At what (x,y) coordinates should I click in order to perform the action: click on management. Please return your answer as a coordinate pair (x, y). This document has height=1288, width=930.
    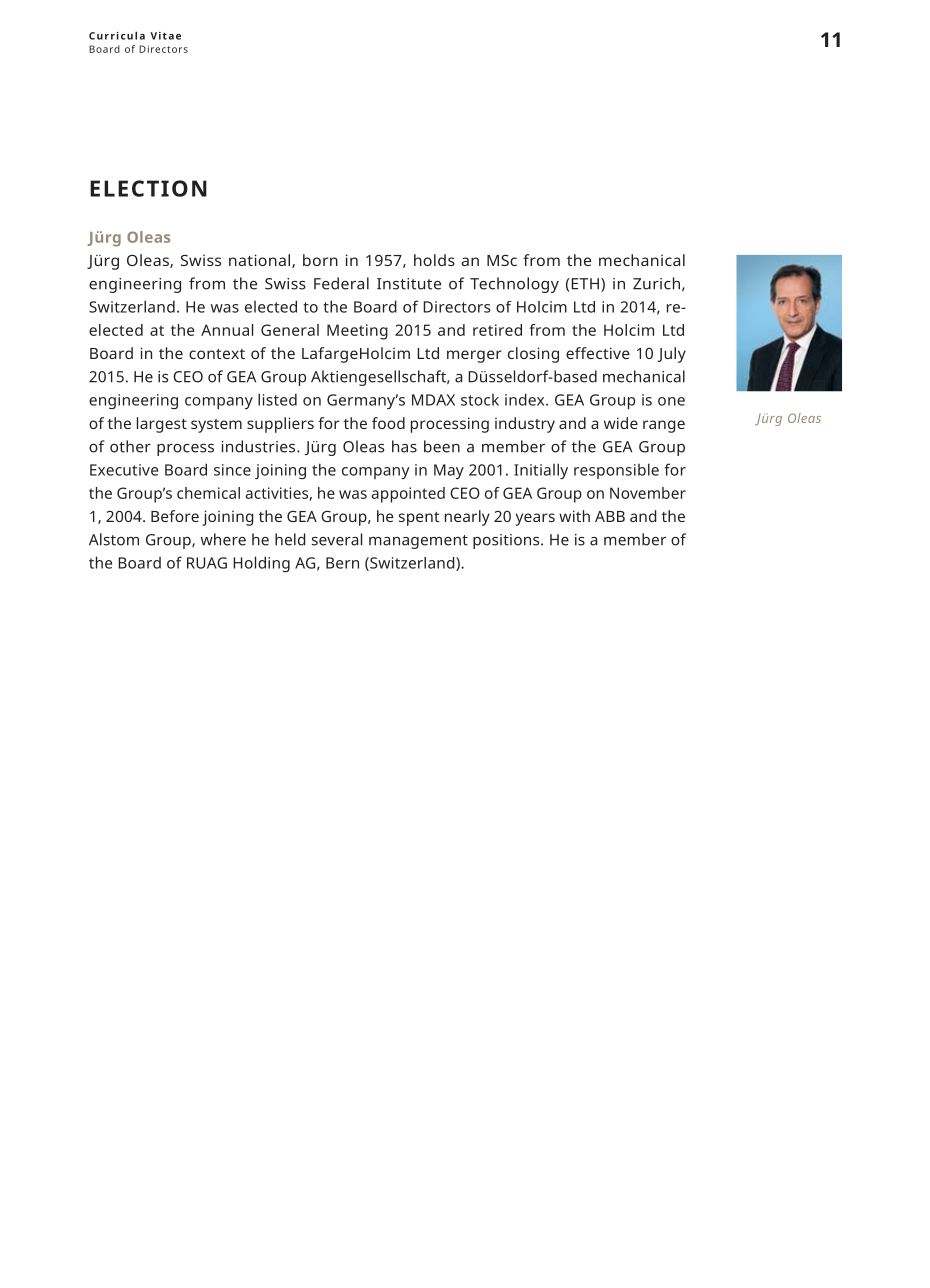
    Looking at the image, I should click on (418, 542).
